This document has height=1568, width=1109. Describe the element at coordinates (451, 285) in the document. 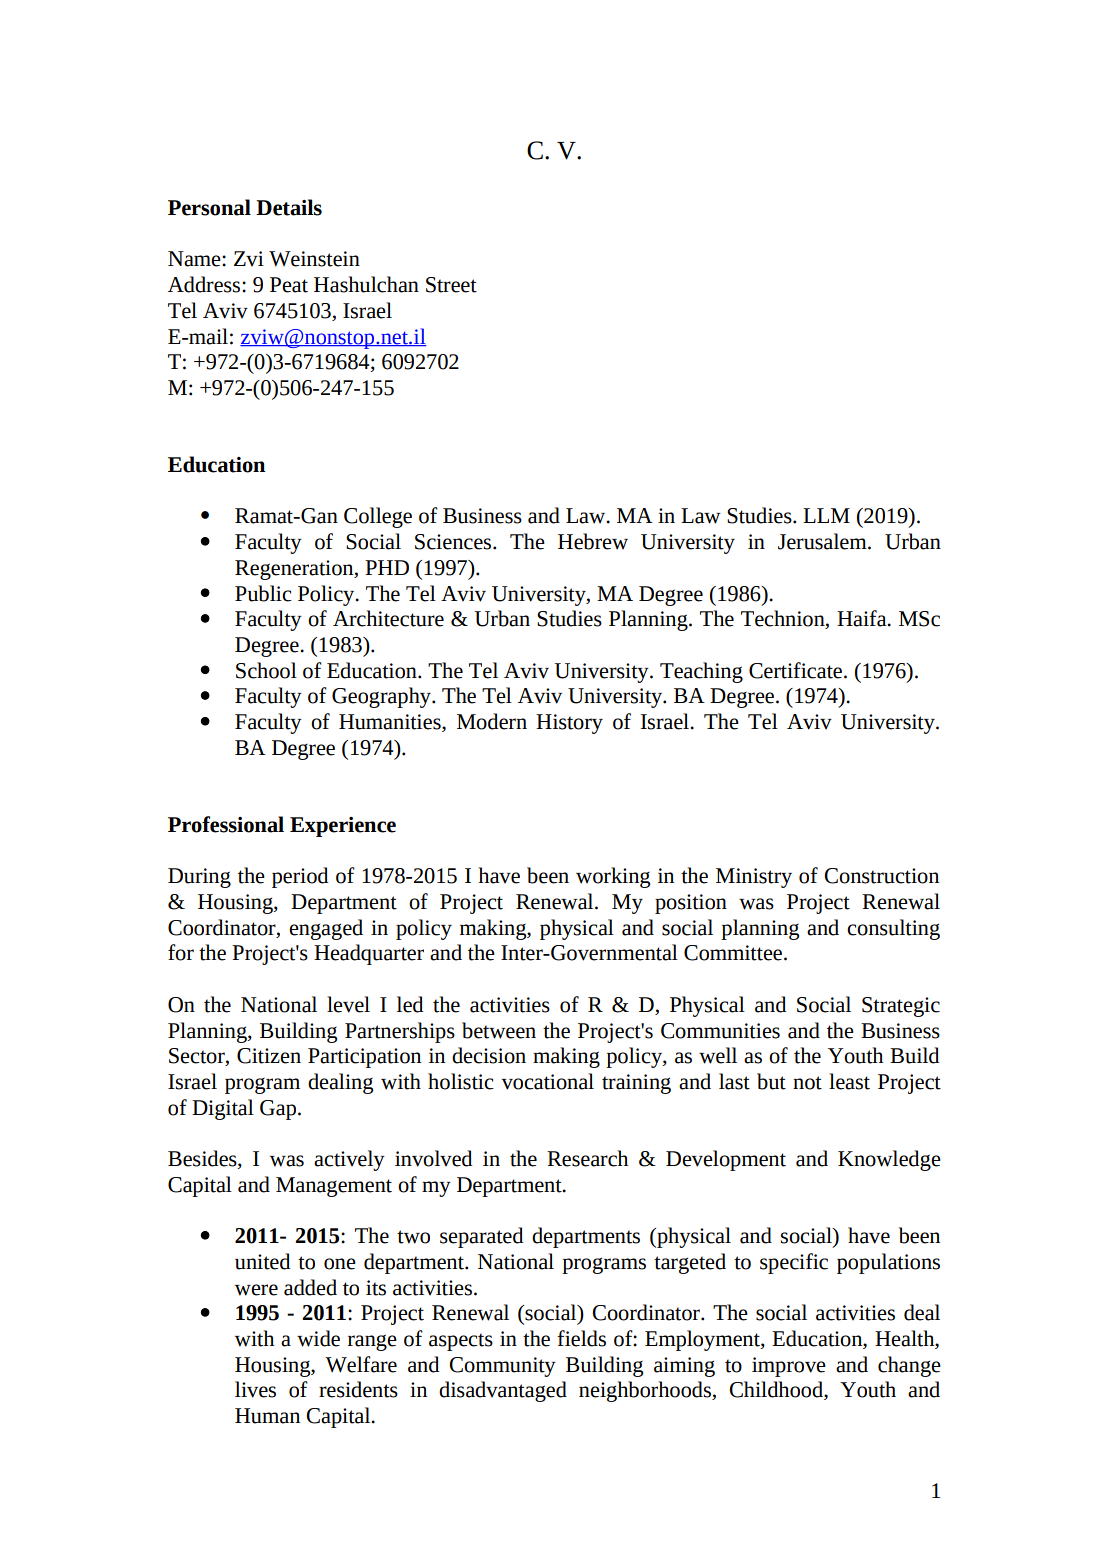

I see `Street` at that location.
